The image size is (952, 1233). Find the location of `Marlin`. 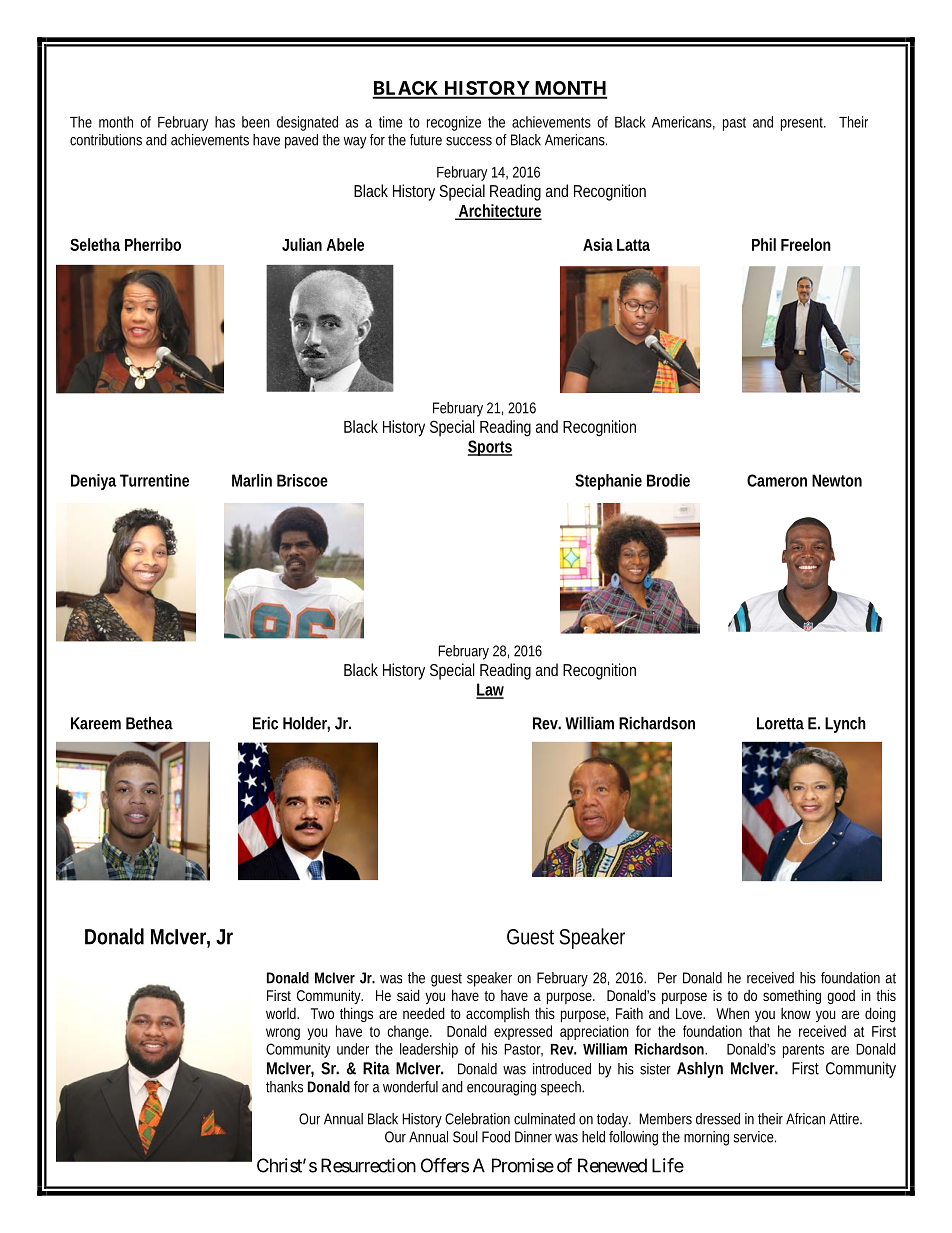

Marlin is located at coordinates (252, 480).
